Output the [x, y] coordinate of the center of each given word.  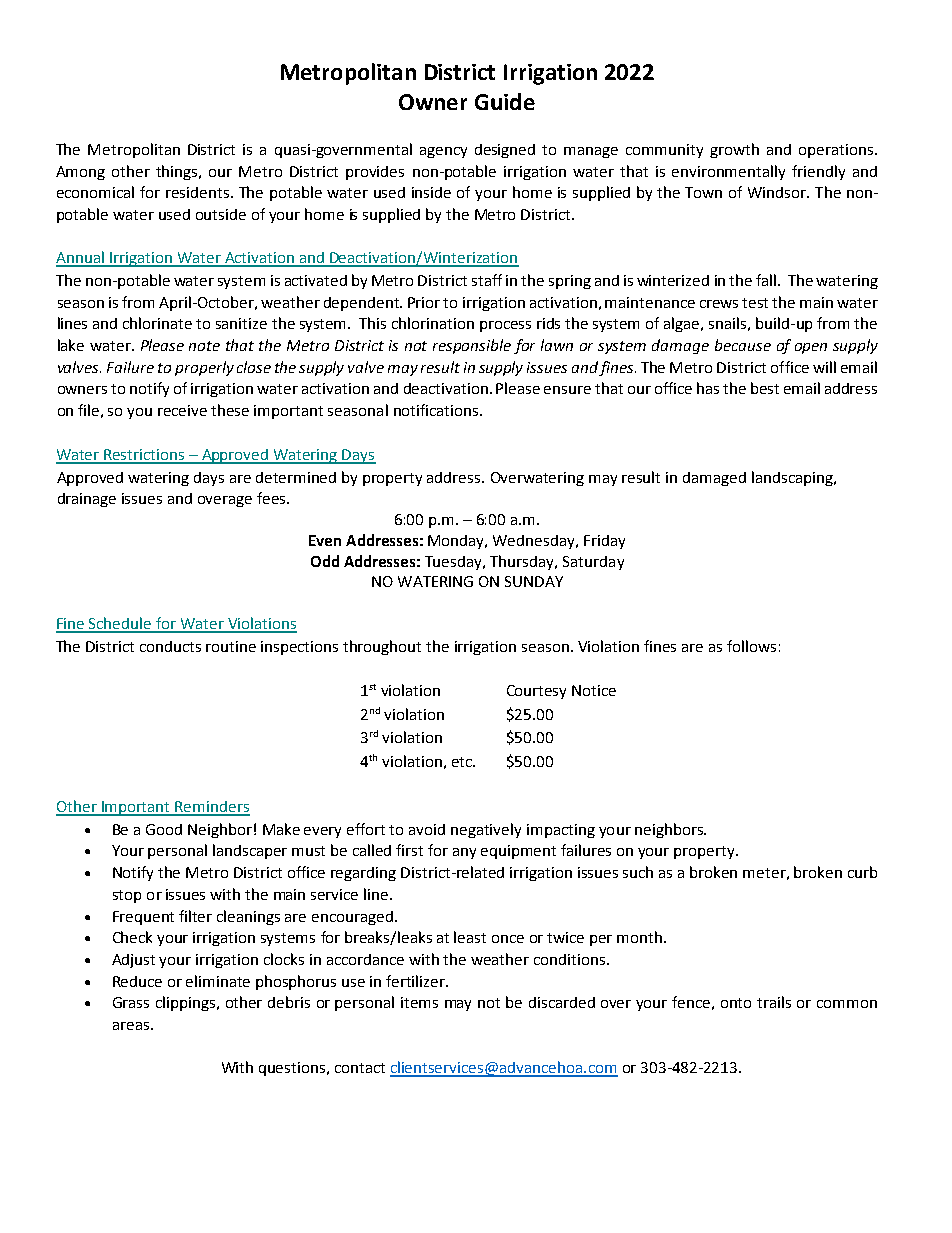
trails [774, 1002]
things [178, 172]
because [743, 345]
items [419, 1002]
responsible [472, 346]
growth [734, 150]
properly [204, 368]
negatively [486, 830]
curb [862, 872]
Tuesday [455, 563]
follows [751, 646]
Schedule [120, 624]
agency [443, 152]
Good [164, 829]
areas [132, 1026]
